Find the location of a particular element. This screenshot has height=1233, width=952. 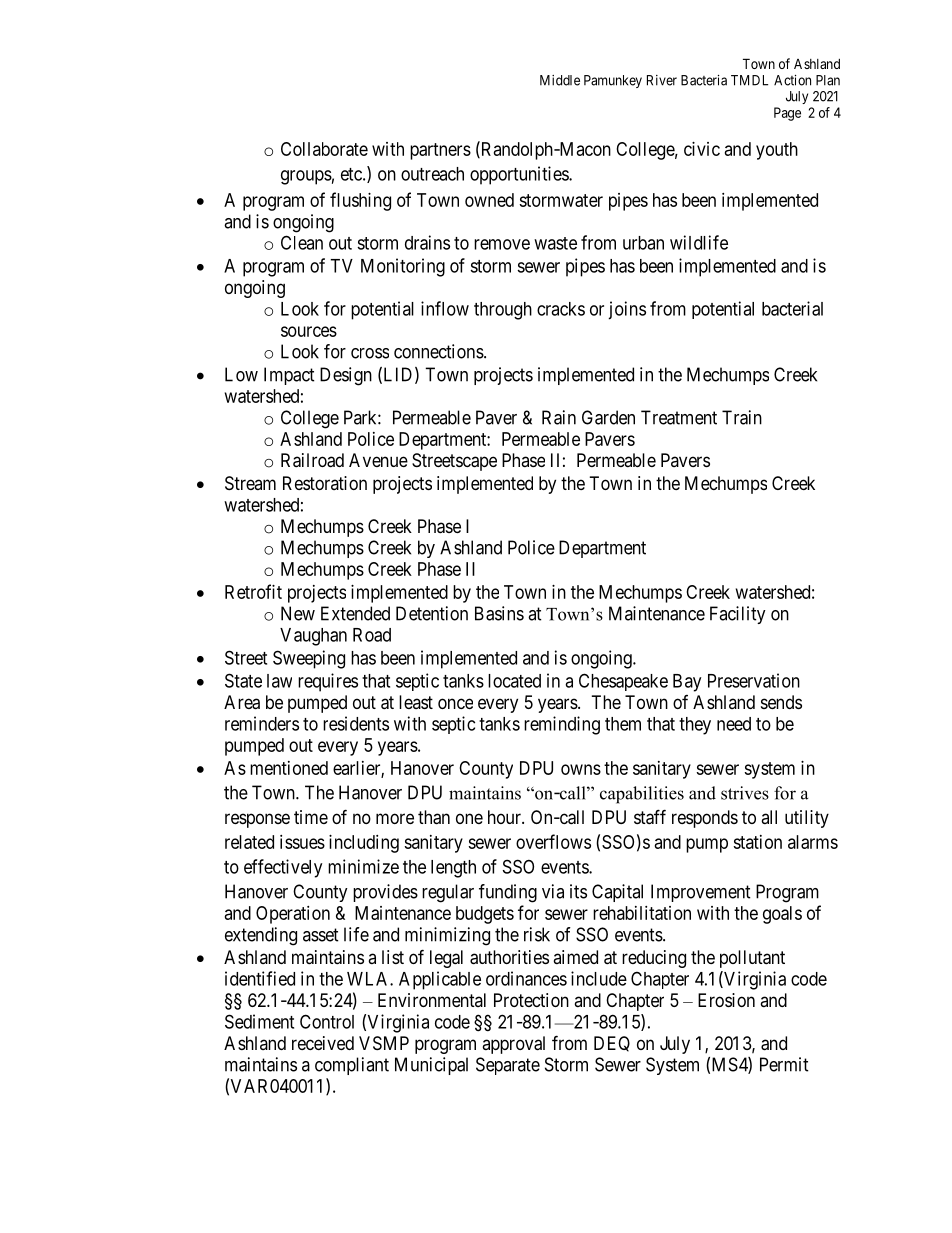

Page is located at coordinates (787, 114).
